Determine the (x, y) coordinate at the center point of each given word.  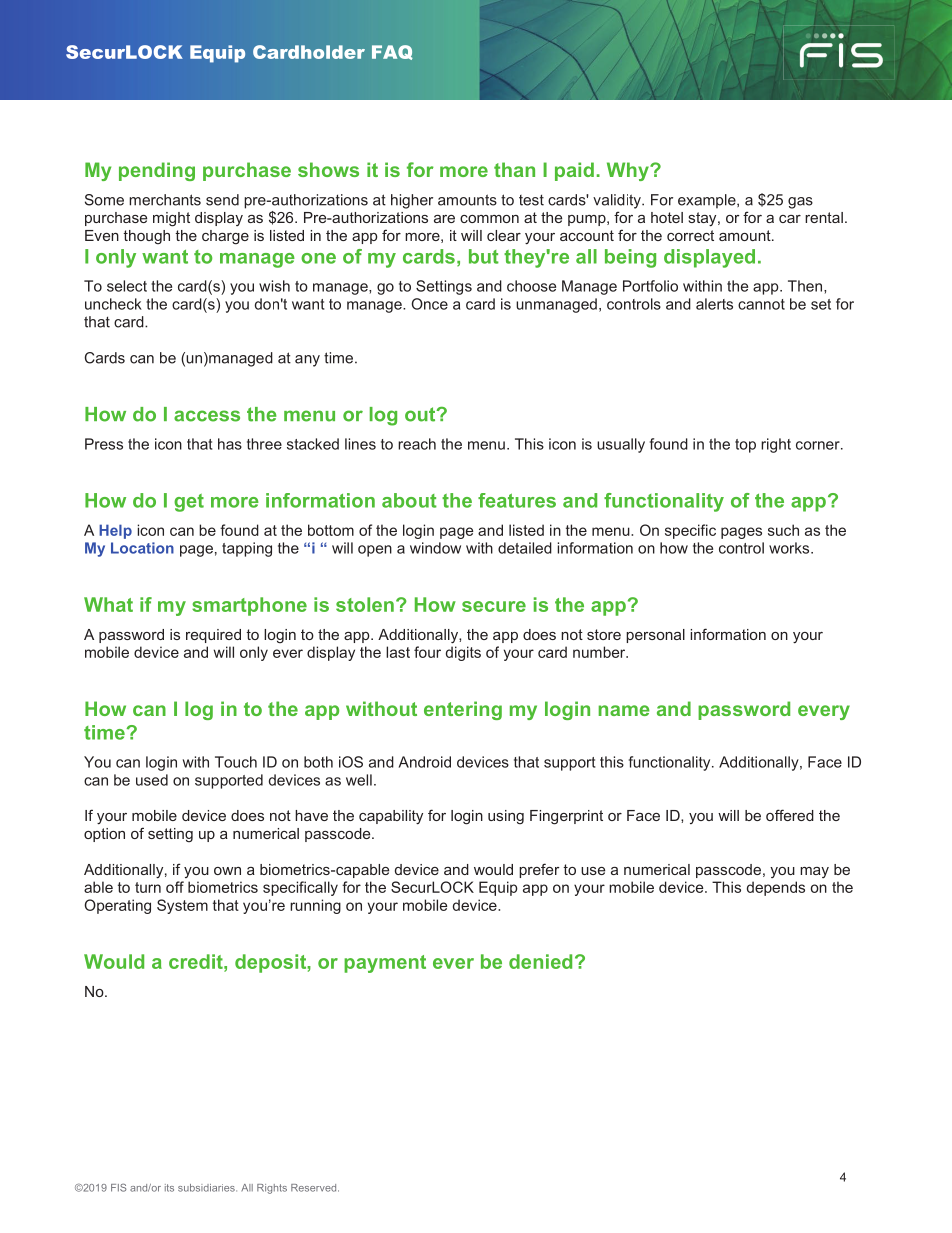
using (506, 817)
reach (417, 444)
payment (385, 964)
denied (540, 961)
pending (157, 171)
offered (790, 815)
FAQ (392, 52)
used (152, 780)
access (207, 416)
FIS (119, 1187)
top (745, 446)
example (708, 201)
